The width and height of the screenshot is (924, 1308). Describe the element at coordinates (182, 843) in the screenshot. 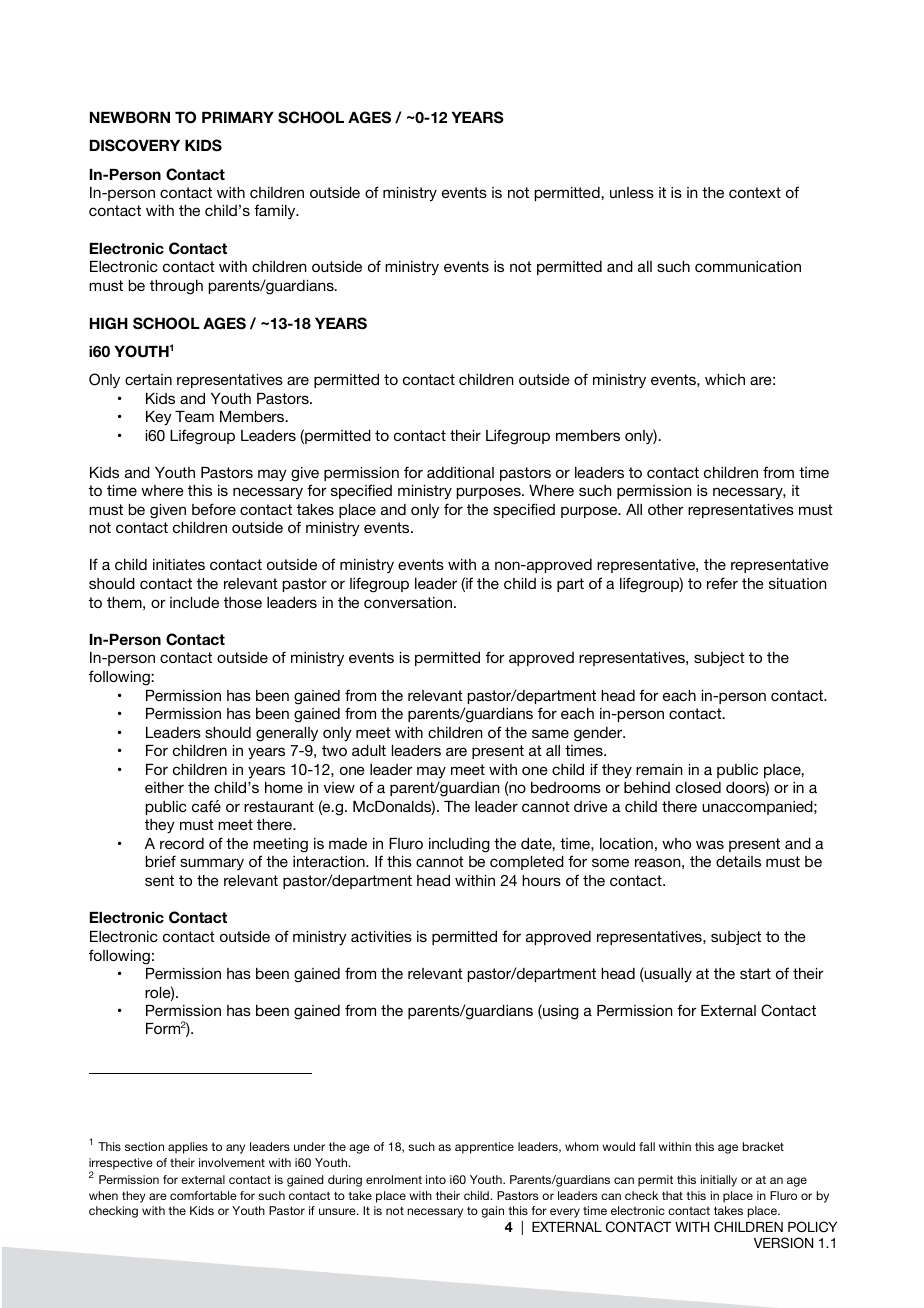

I see `record` at that location.
